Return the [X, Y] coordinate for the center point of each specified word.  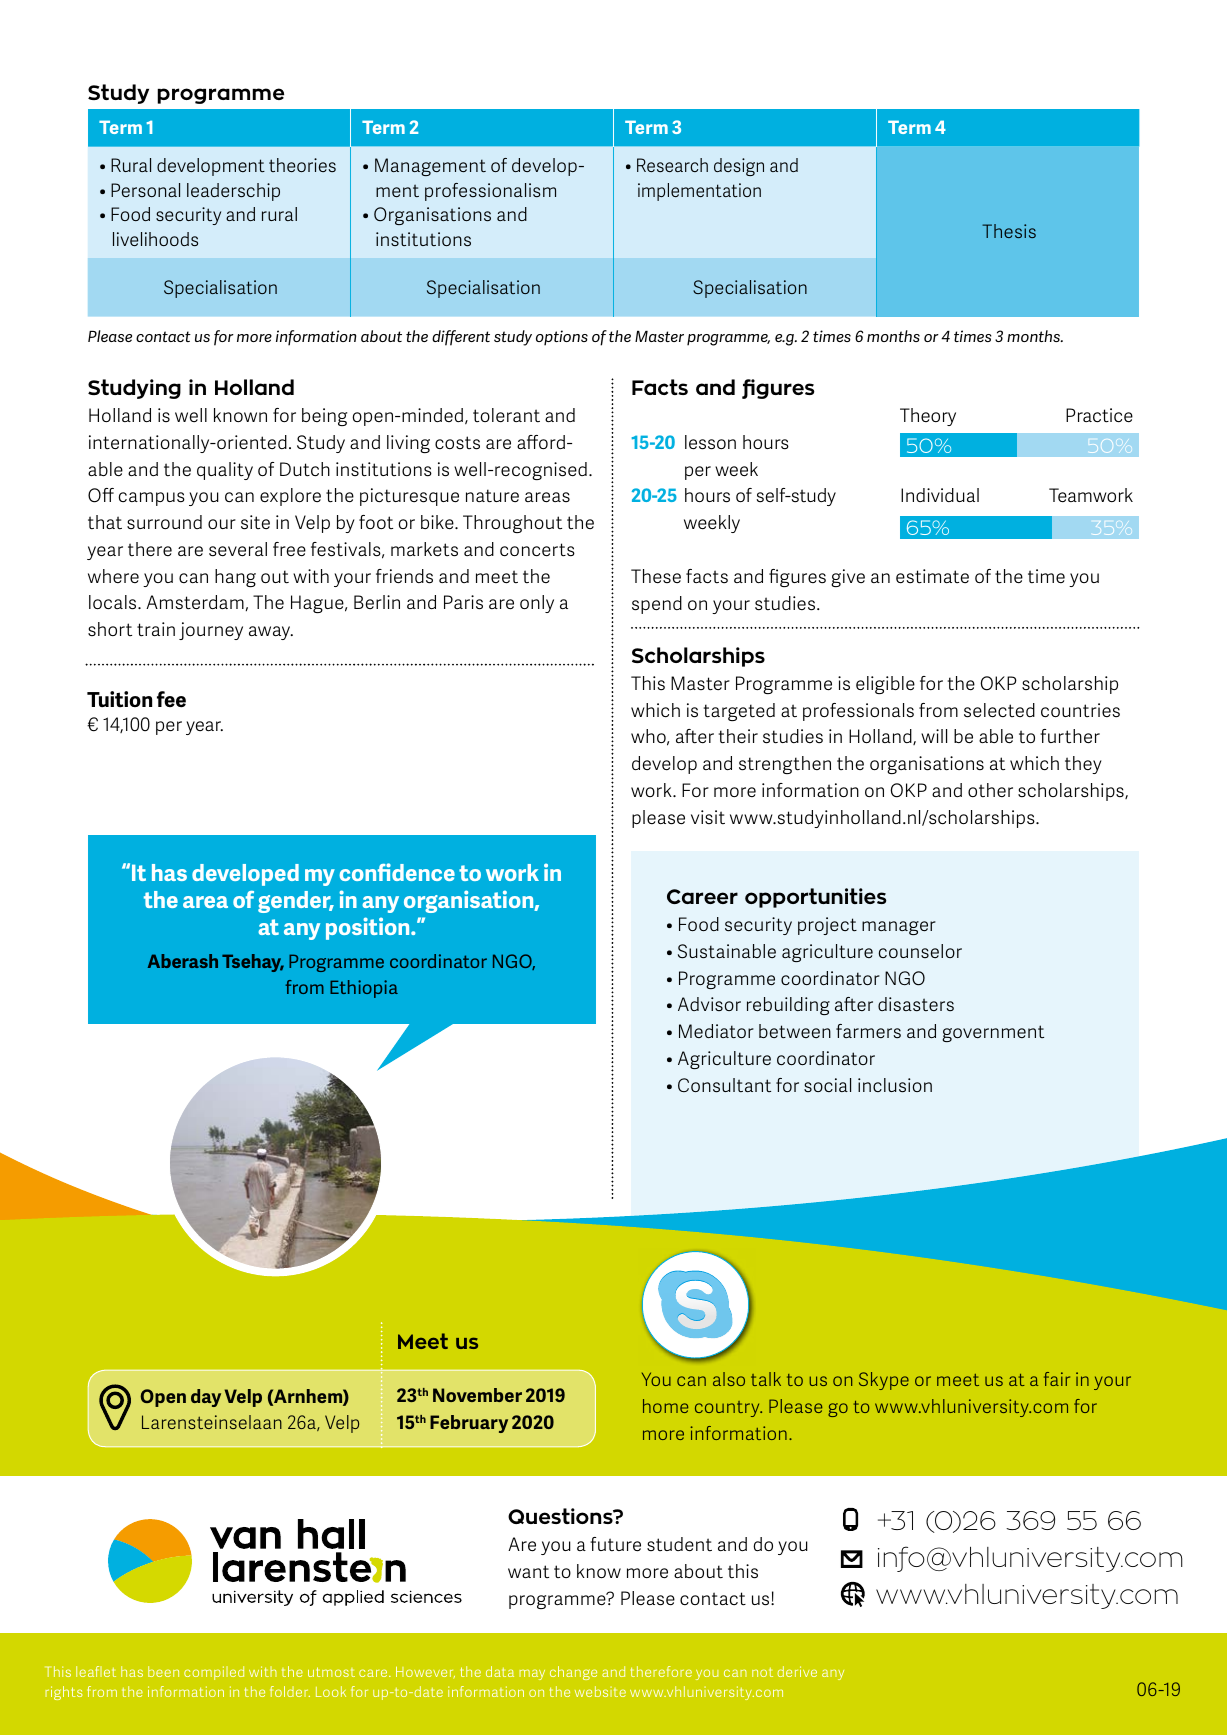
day [206, 1398]
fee [171, 699]
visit [708, 817]
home [665, 1406]
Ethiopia [364, 989]
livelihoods [155, 239]
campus [151, 499]
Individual [940, 495]
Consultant [724, 1085]
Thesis [1009, 231]
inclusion [895, 1085]
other [990, 790]
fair [1057, 1379]
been [163, 1671]
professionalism [490, 192]
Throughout [512, 524]
